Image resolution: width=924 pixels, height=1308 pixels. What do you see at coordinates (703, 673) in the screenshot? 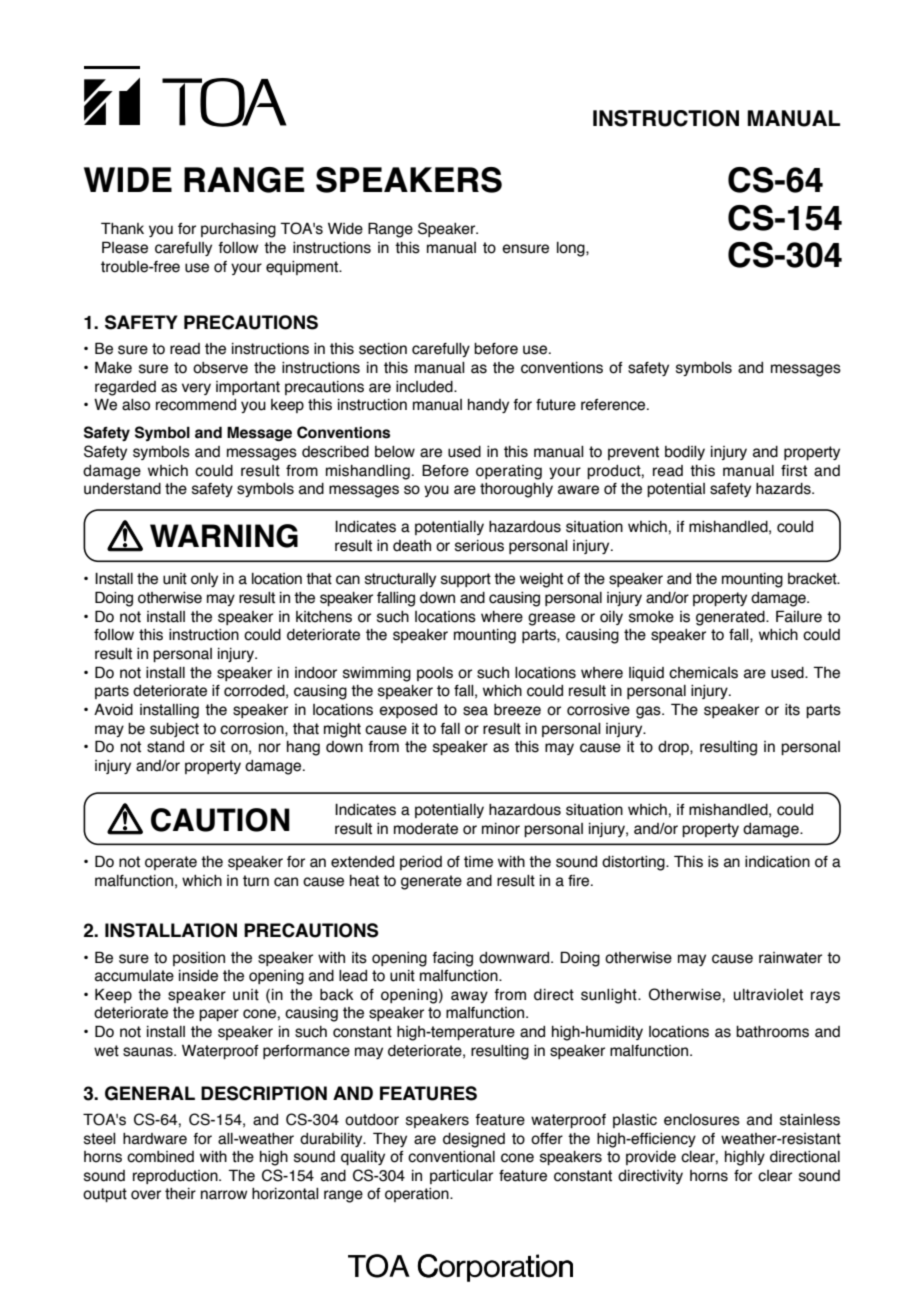
I see `chemicals` at bounding box center [703, 673].
